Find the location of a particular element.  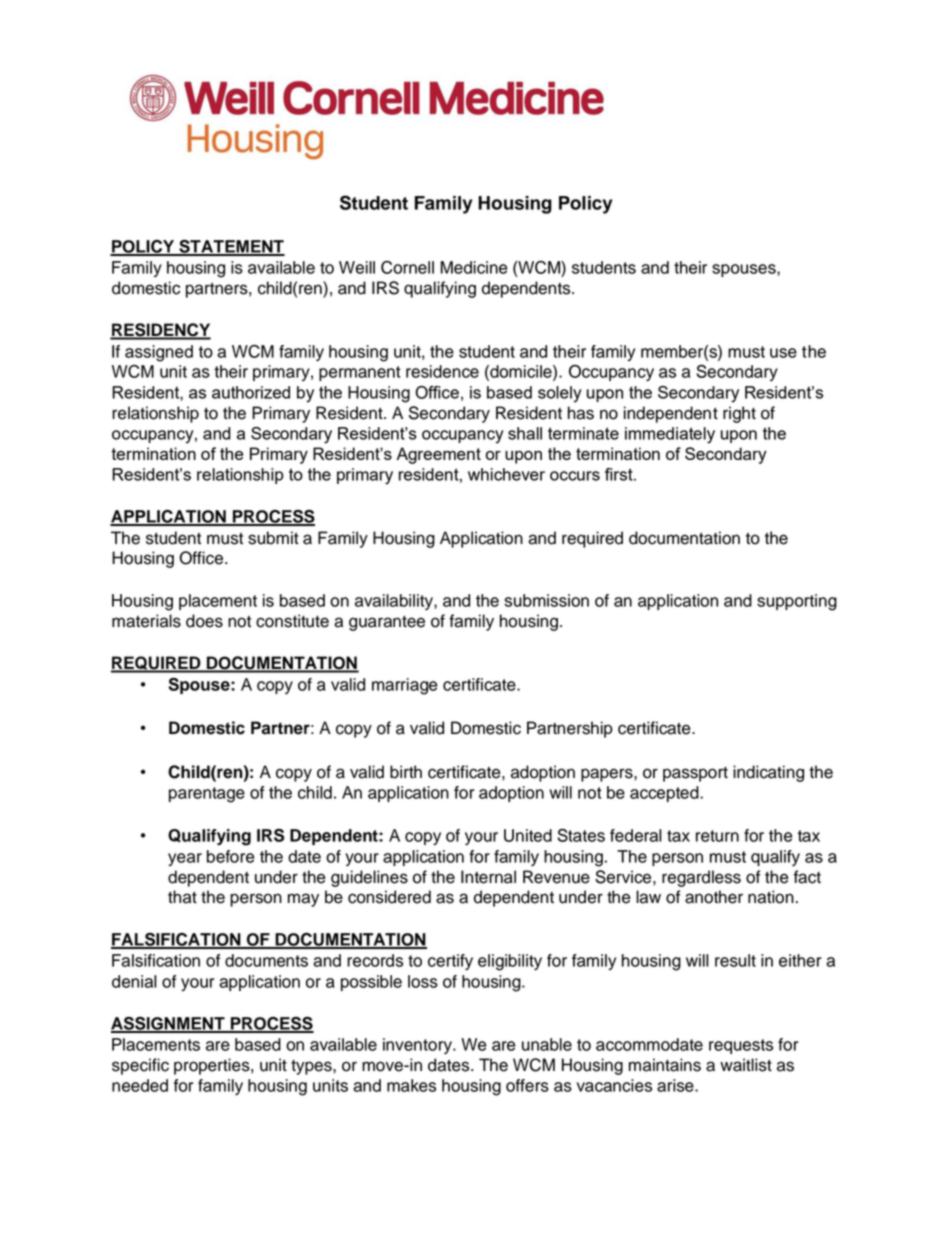

inventory is located at coordinates (418, 1046).
